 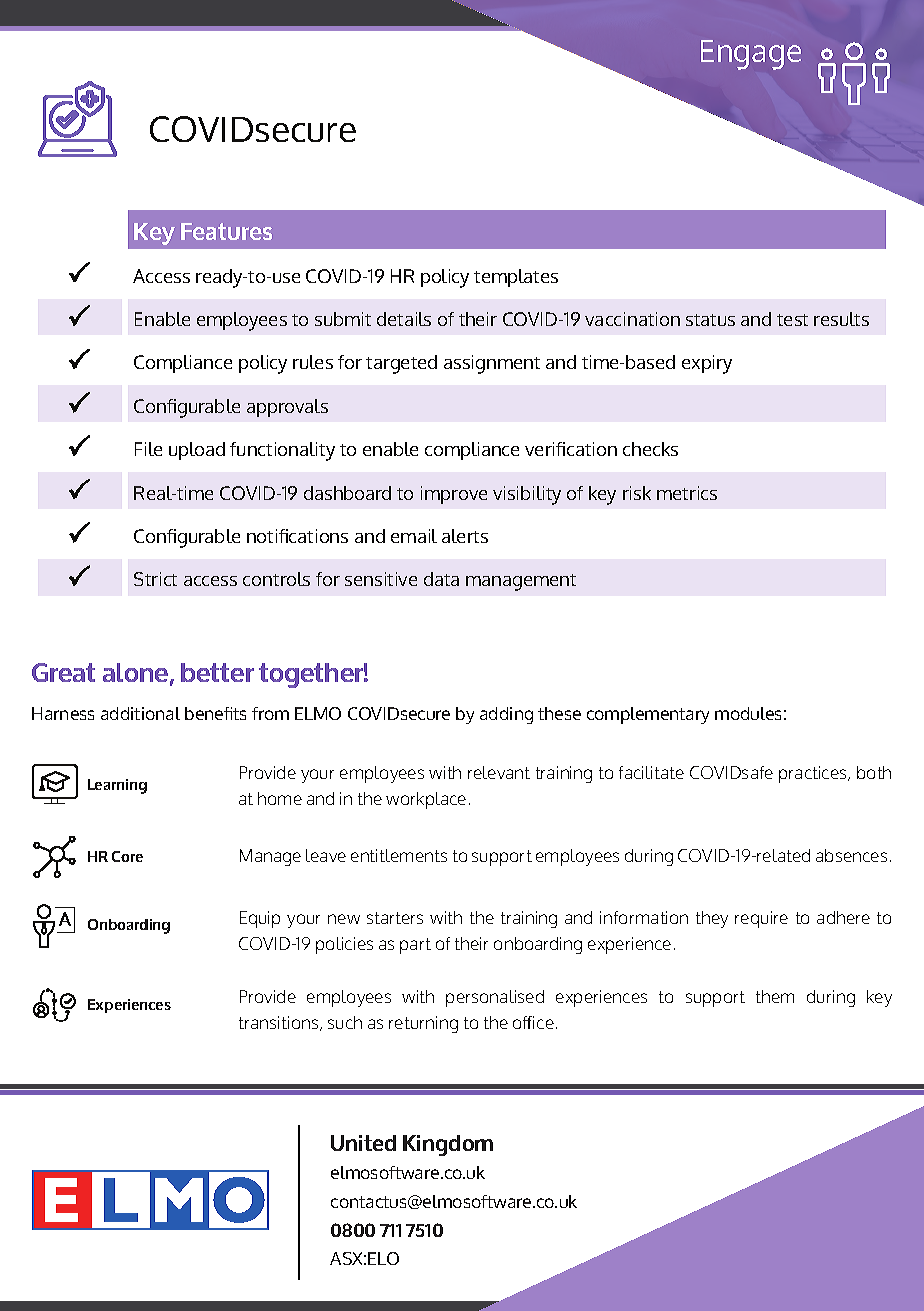 I want to click on transitions, so click(x=280, y=1023).
